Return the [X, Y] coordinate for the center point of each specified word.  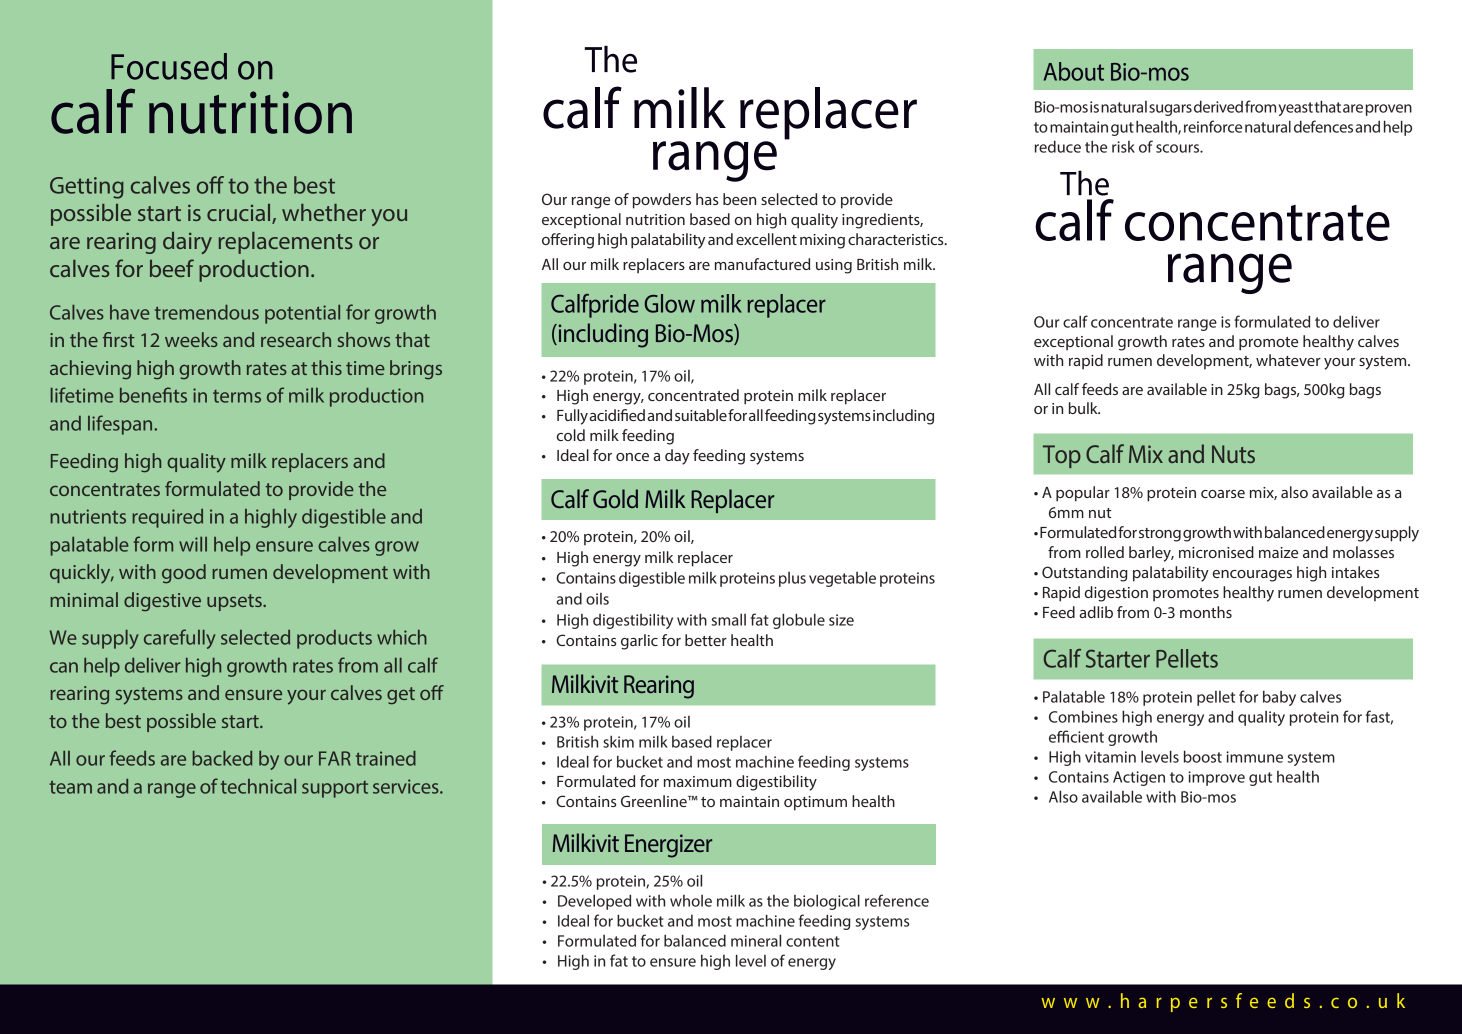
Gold [615, 498]
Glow [669, 303]
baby [1279, 698]
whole [691, 901]
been [739, 199]
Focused [169, 66]
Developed [594, 902]
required [167, 518]
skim [618, 741]
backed [222, 758]
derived [1218, 106]
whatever [1288, 360]
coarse [1223, 494]
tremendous [207, 312]
